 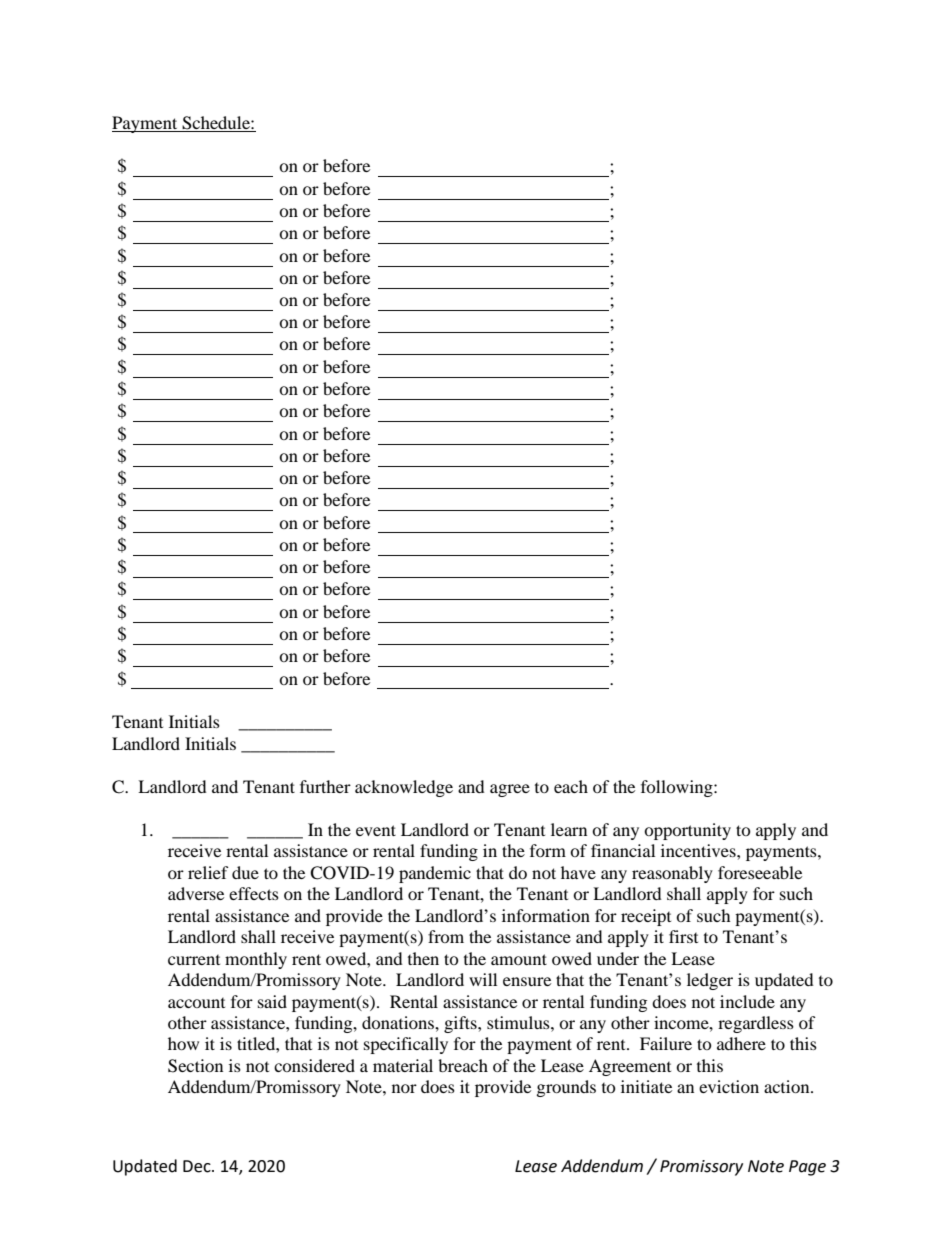 What do you see at coordinates (314, 1065) in the screenshot?
I see `considered` at bounding box center [314, 1065].
